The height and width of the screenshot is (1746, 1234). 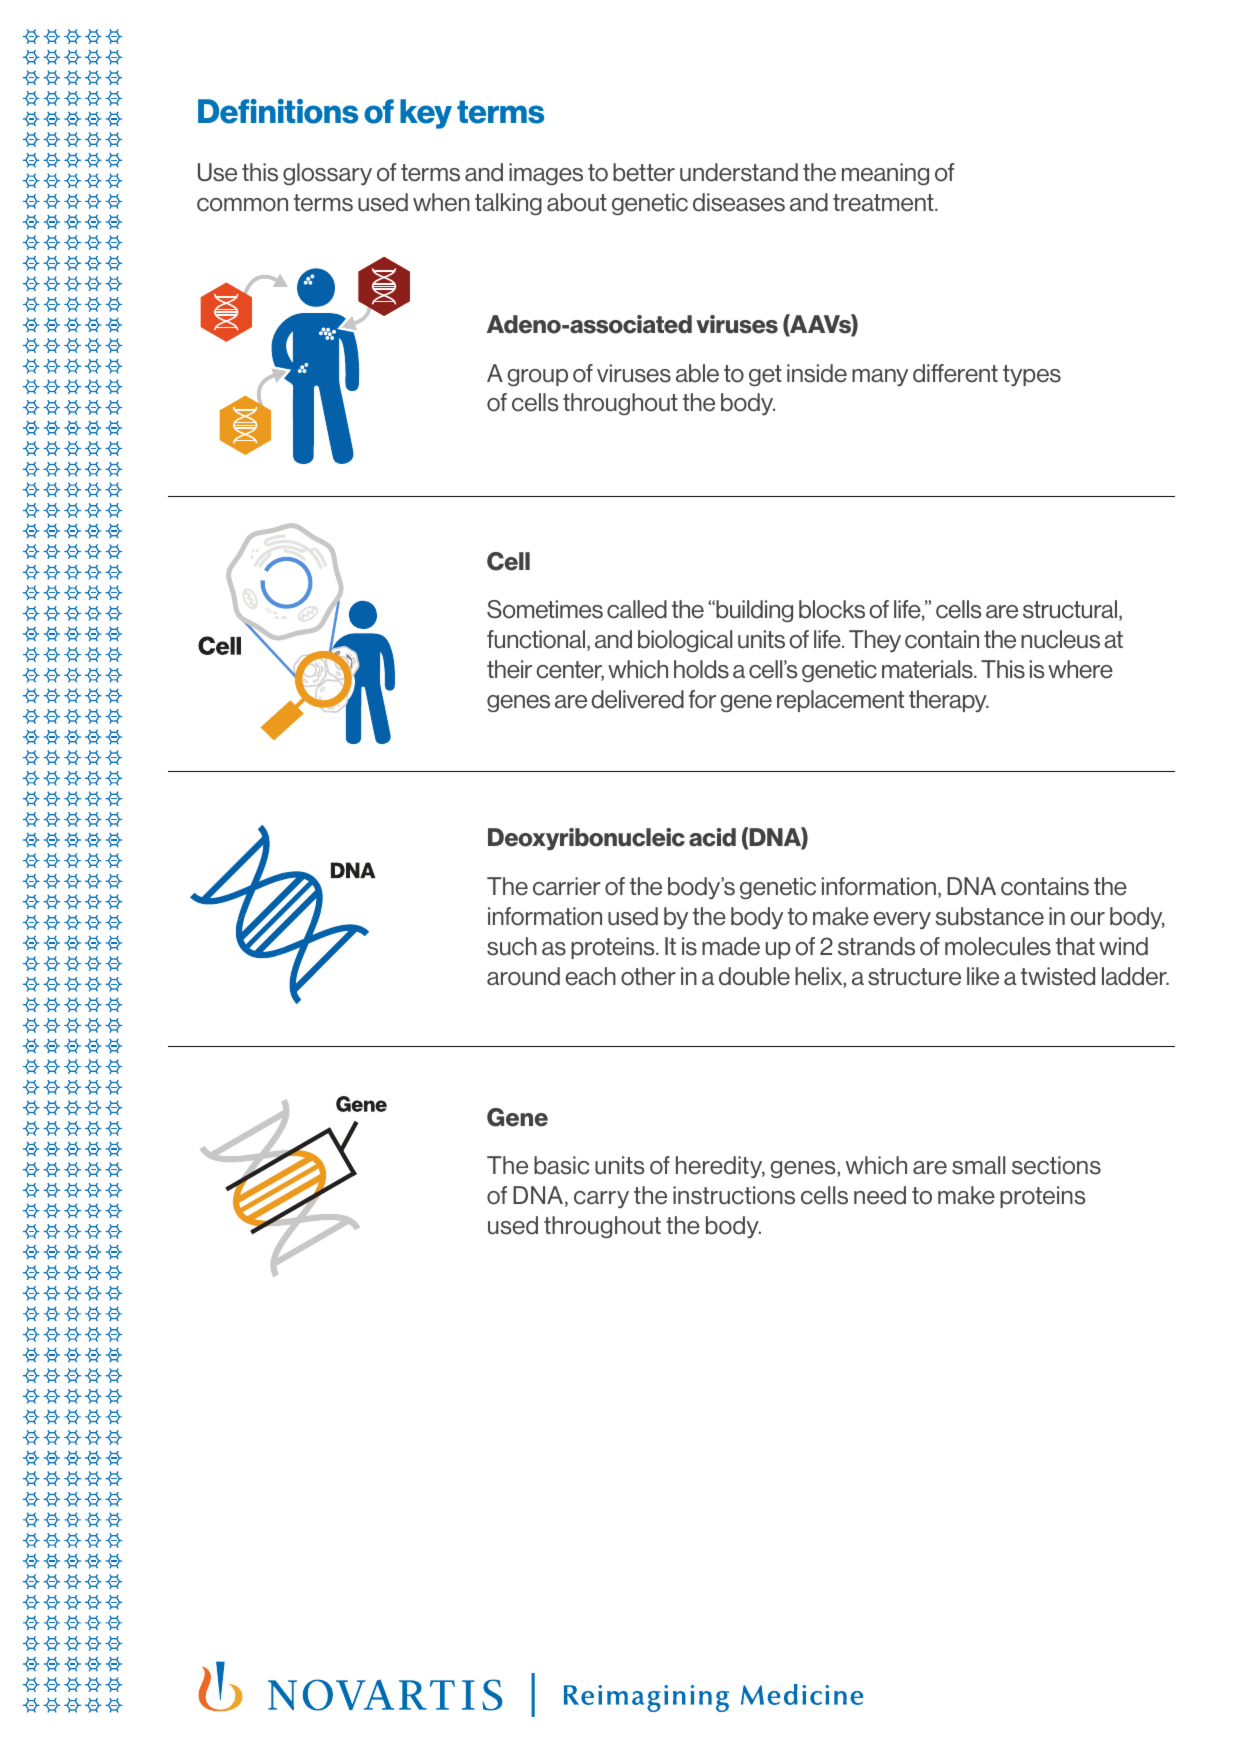 I want to click on Deoxyribonucleic, so click(x=586, y=839).
